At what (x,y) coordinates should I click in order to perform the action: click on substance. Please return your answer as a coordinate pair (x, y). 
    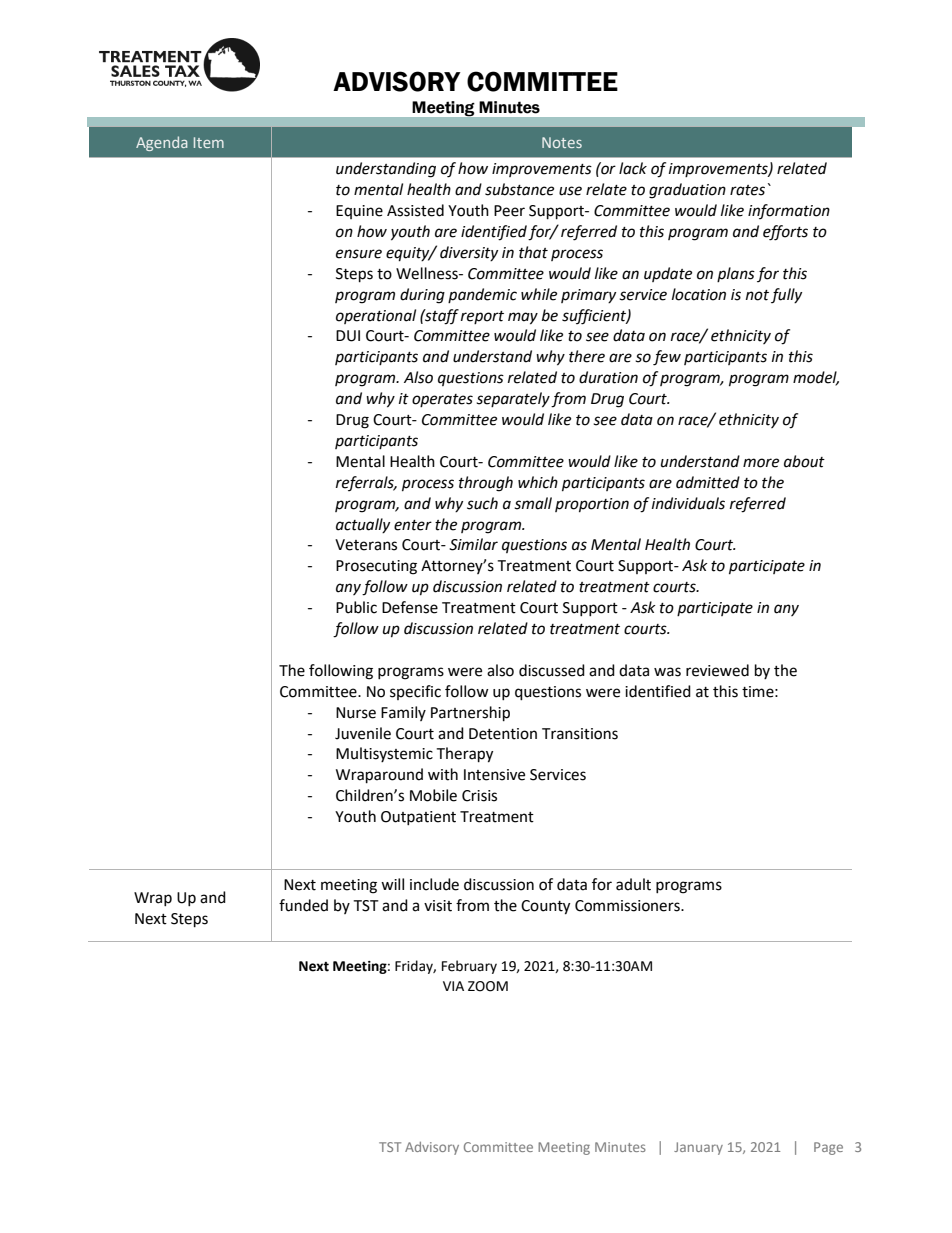
    Looking at the image, I should click on (519, 189).
